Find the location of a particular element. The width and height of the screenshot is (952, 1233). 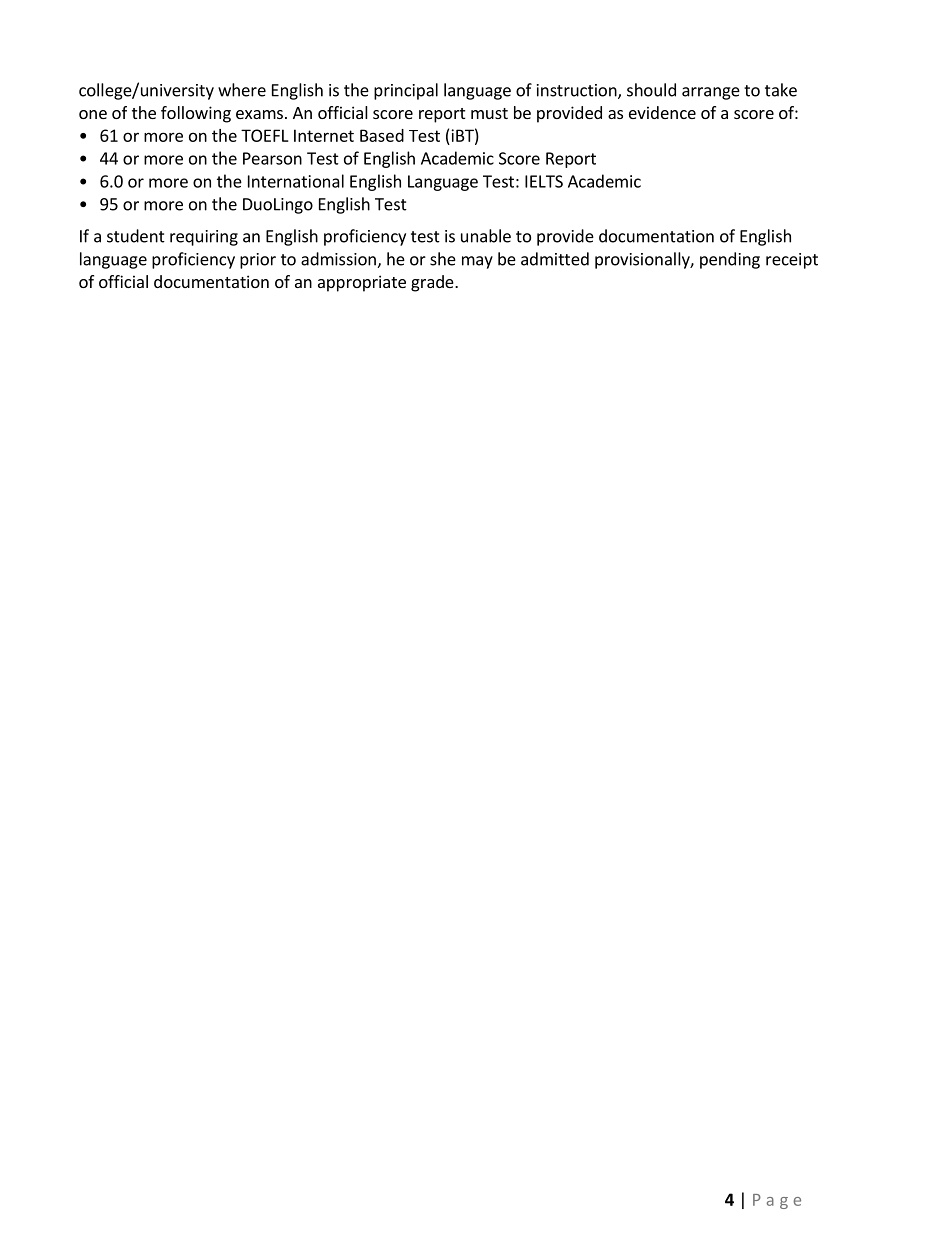

arrange is located at coordinates (711, 93).
